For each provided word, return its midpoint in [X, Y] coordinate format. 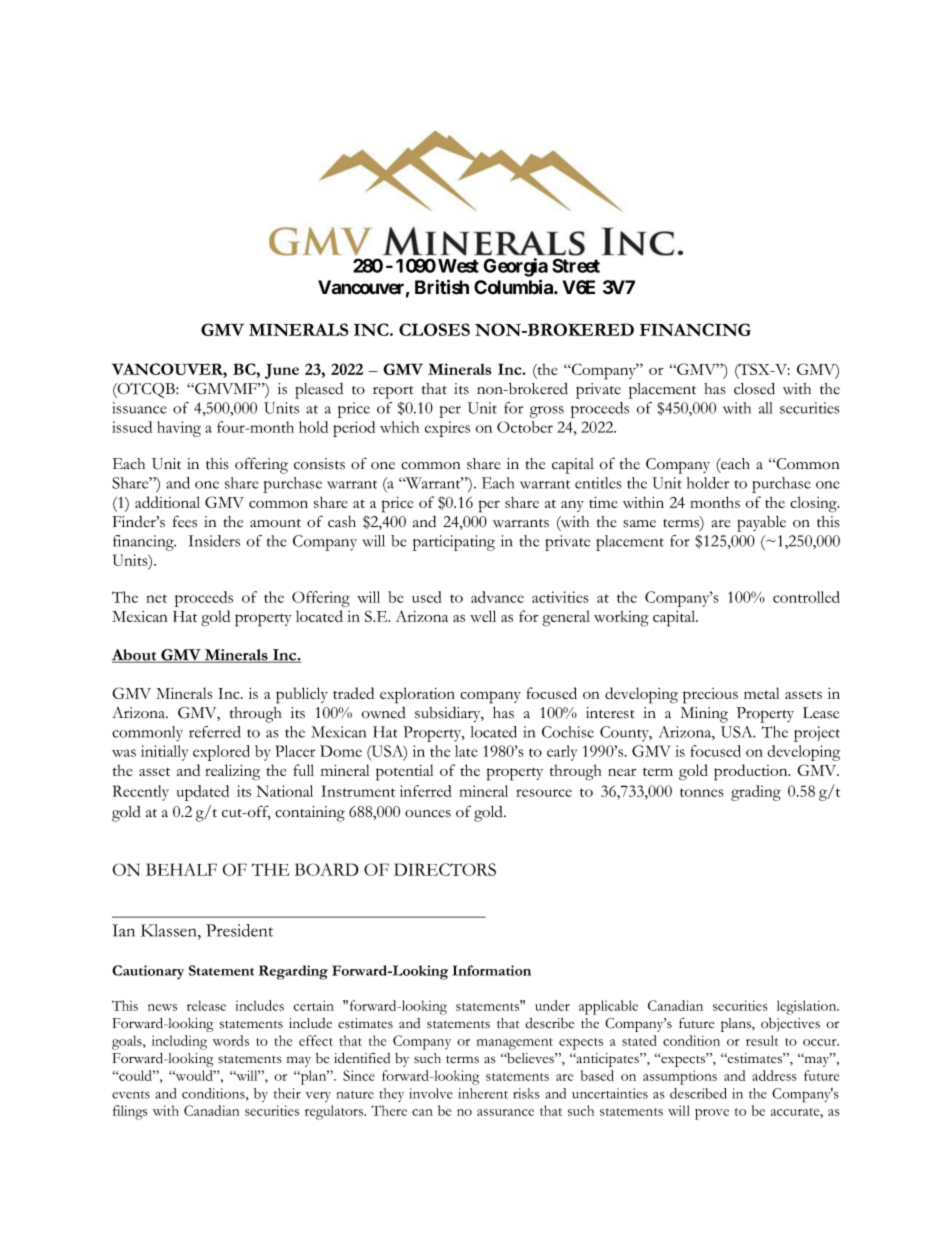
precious [710, 696]
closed [754, 388]
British [442, 287]
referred [214, 732]
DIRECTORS [445, 869]
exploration [417, 695]
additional [167, 502]
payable [761, 524]
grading [756, 793]
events [131, 1095]
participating [454, 543]
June [282, 371]
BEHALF [181, 869]
